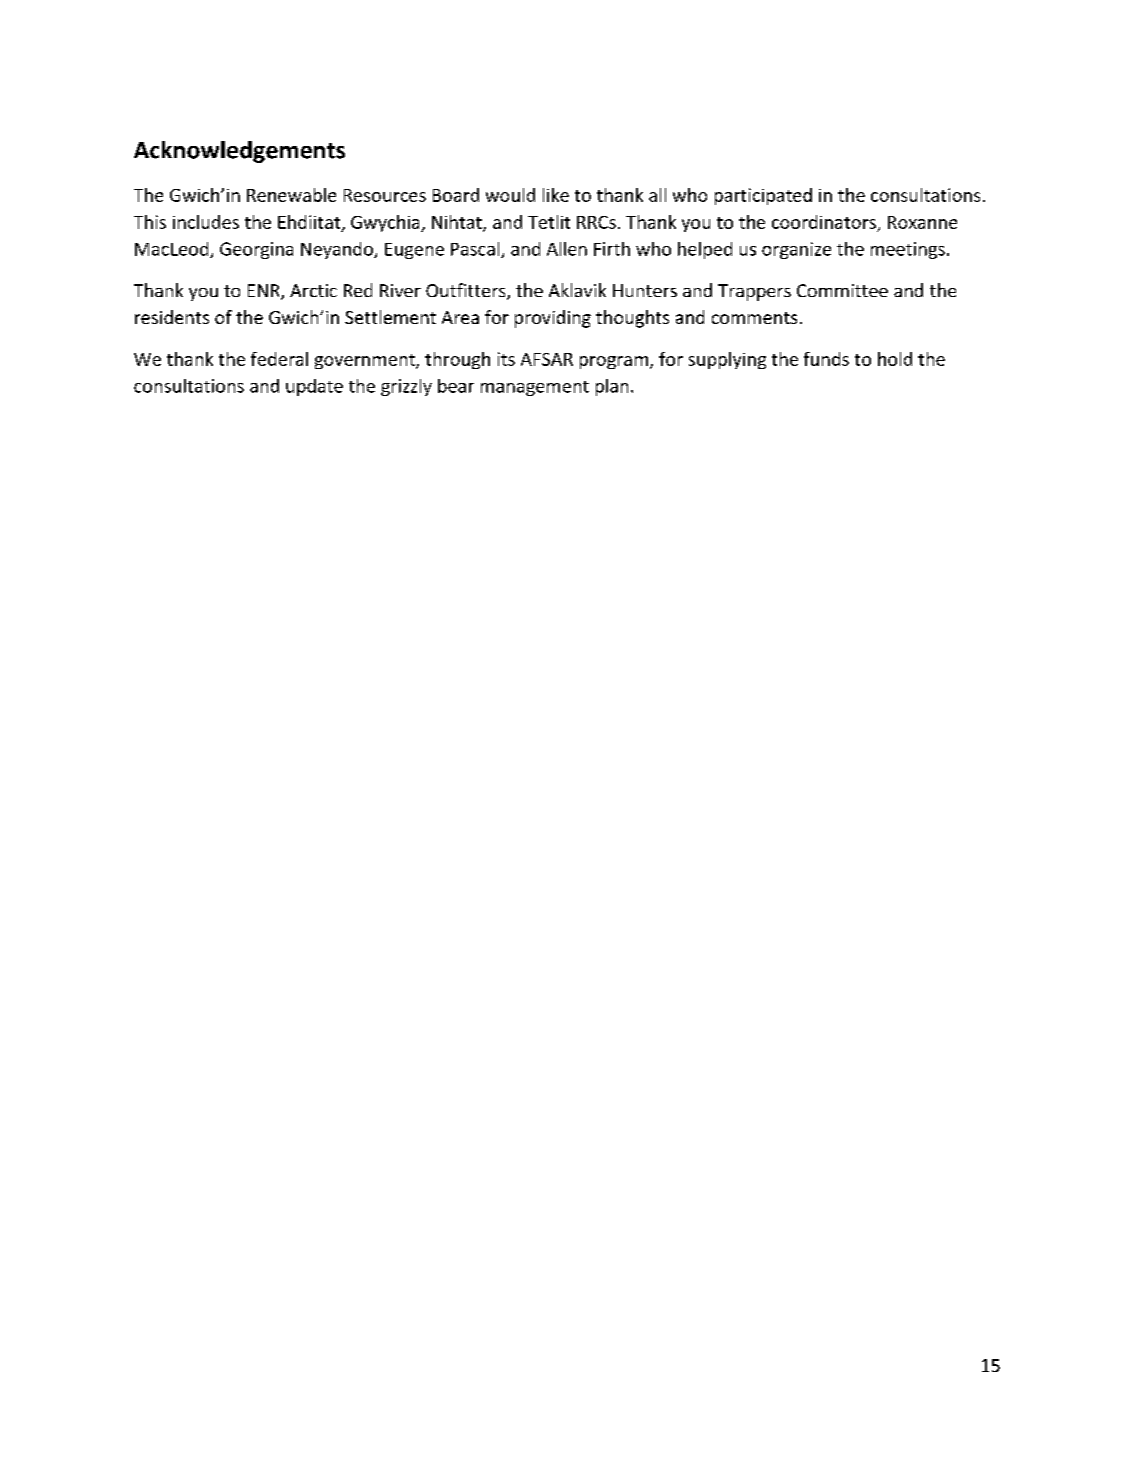 This image has height=1468, width=1134. What do you see at coordinates (553, 319) in the image?
I see `providing` at bounding box center [553, 319].
